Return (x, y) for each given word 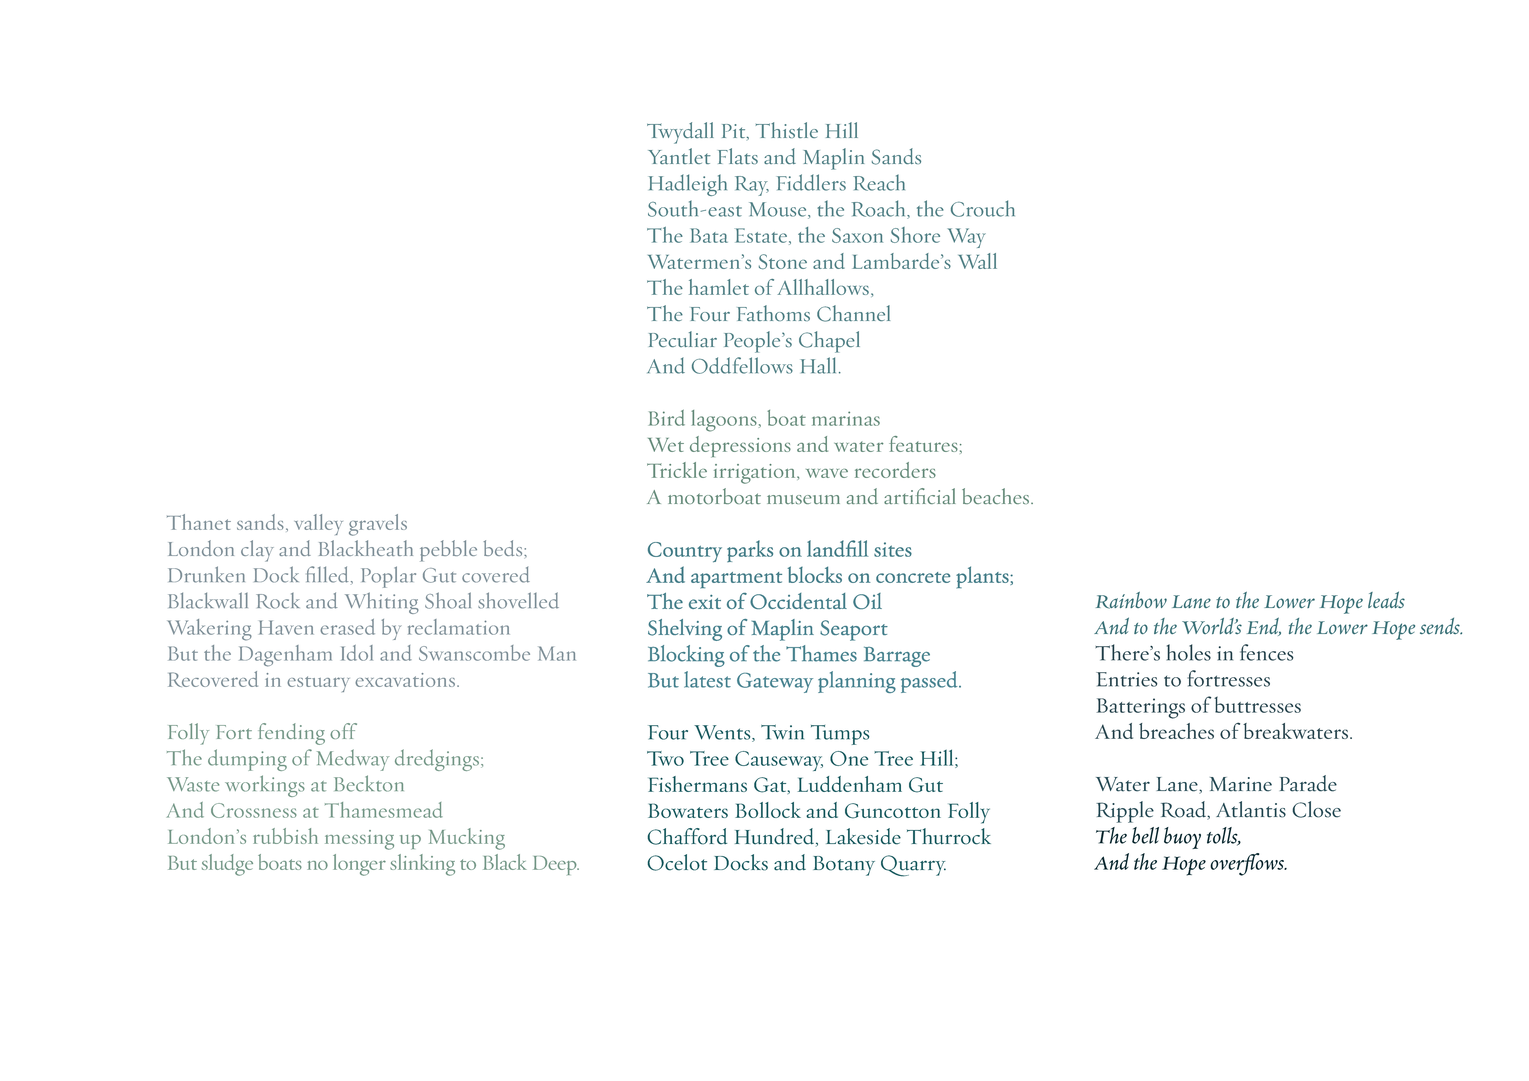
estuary (318, 684)
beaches (997, 496)
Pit (735, 132)
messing (359, 840)
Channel (853, 313)
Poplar (388, 577)
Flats (738, 156)
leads (1386, 599)
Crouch (983, 208)
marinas (846, 418)
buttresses (1257, 704)
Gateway (775, 683)
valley (318, 524)
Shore (915, 235)
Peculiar (683, 339)
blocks (814, 574)
